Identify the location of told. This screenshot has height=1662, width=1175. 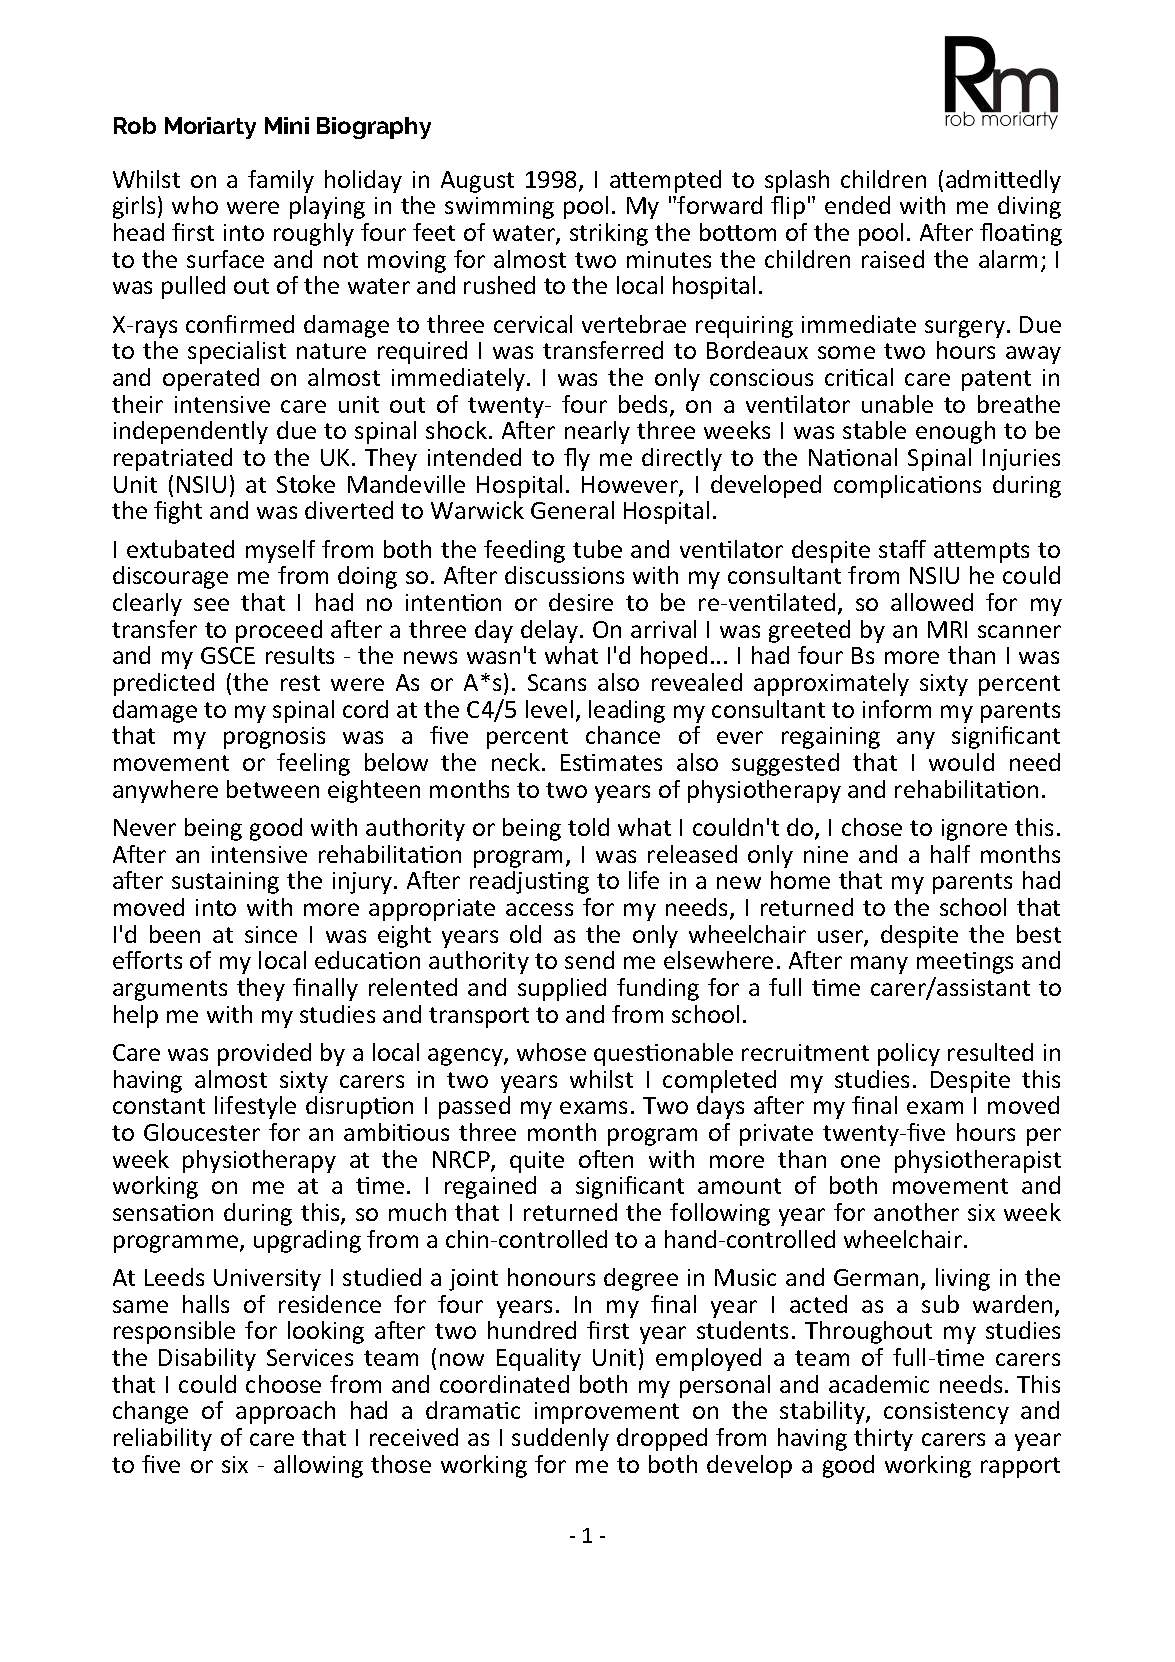
(588, 827).
